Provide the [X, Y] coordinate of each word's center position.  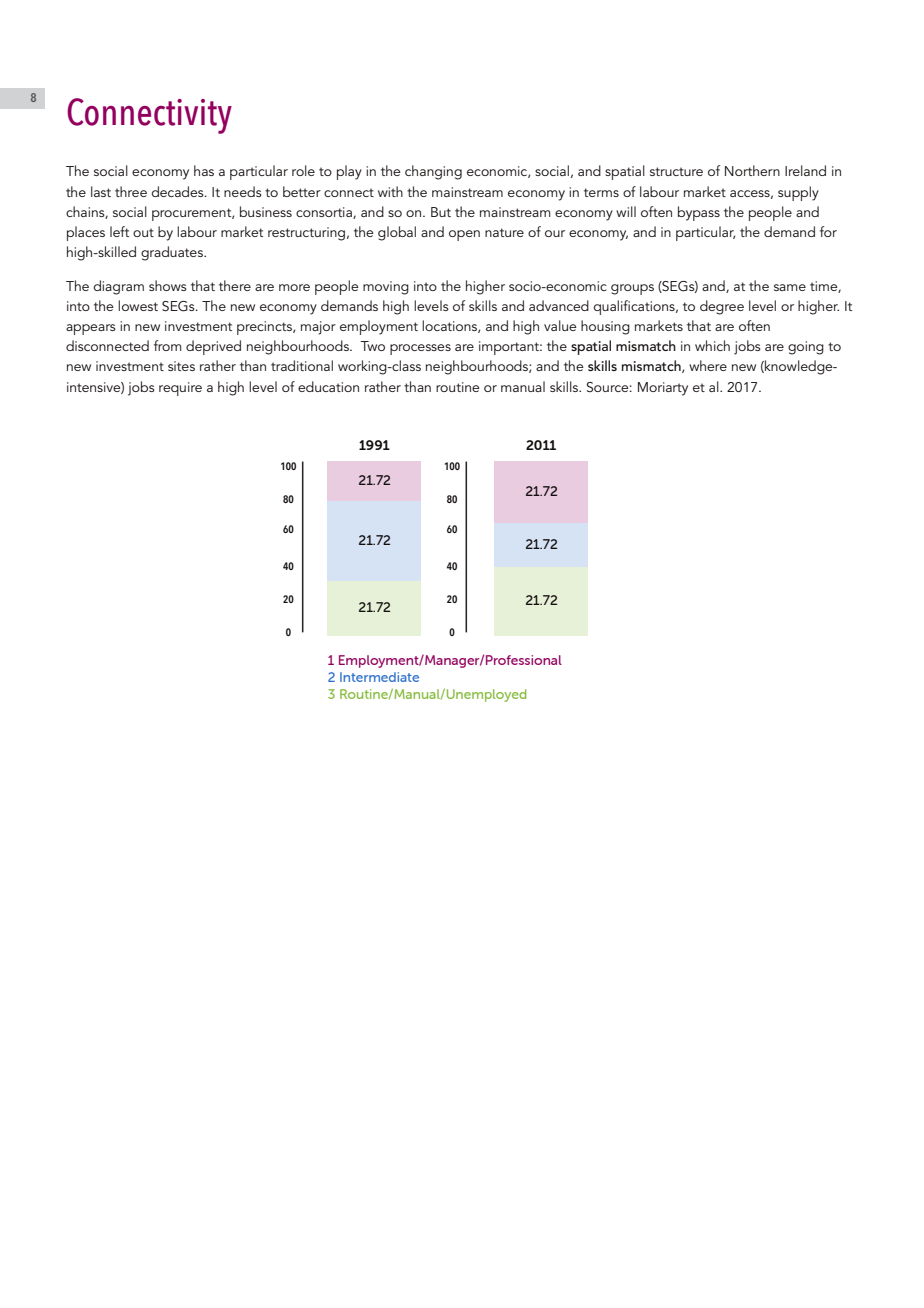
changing [433, 172]
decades [178, 191]
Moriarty [663, 389]
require [180, 389]
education [328, 386]
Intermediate [379, 677]
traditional [302, 365]
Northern [752, 170]
